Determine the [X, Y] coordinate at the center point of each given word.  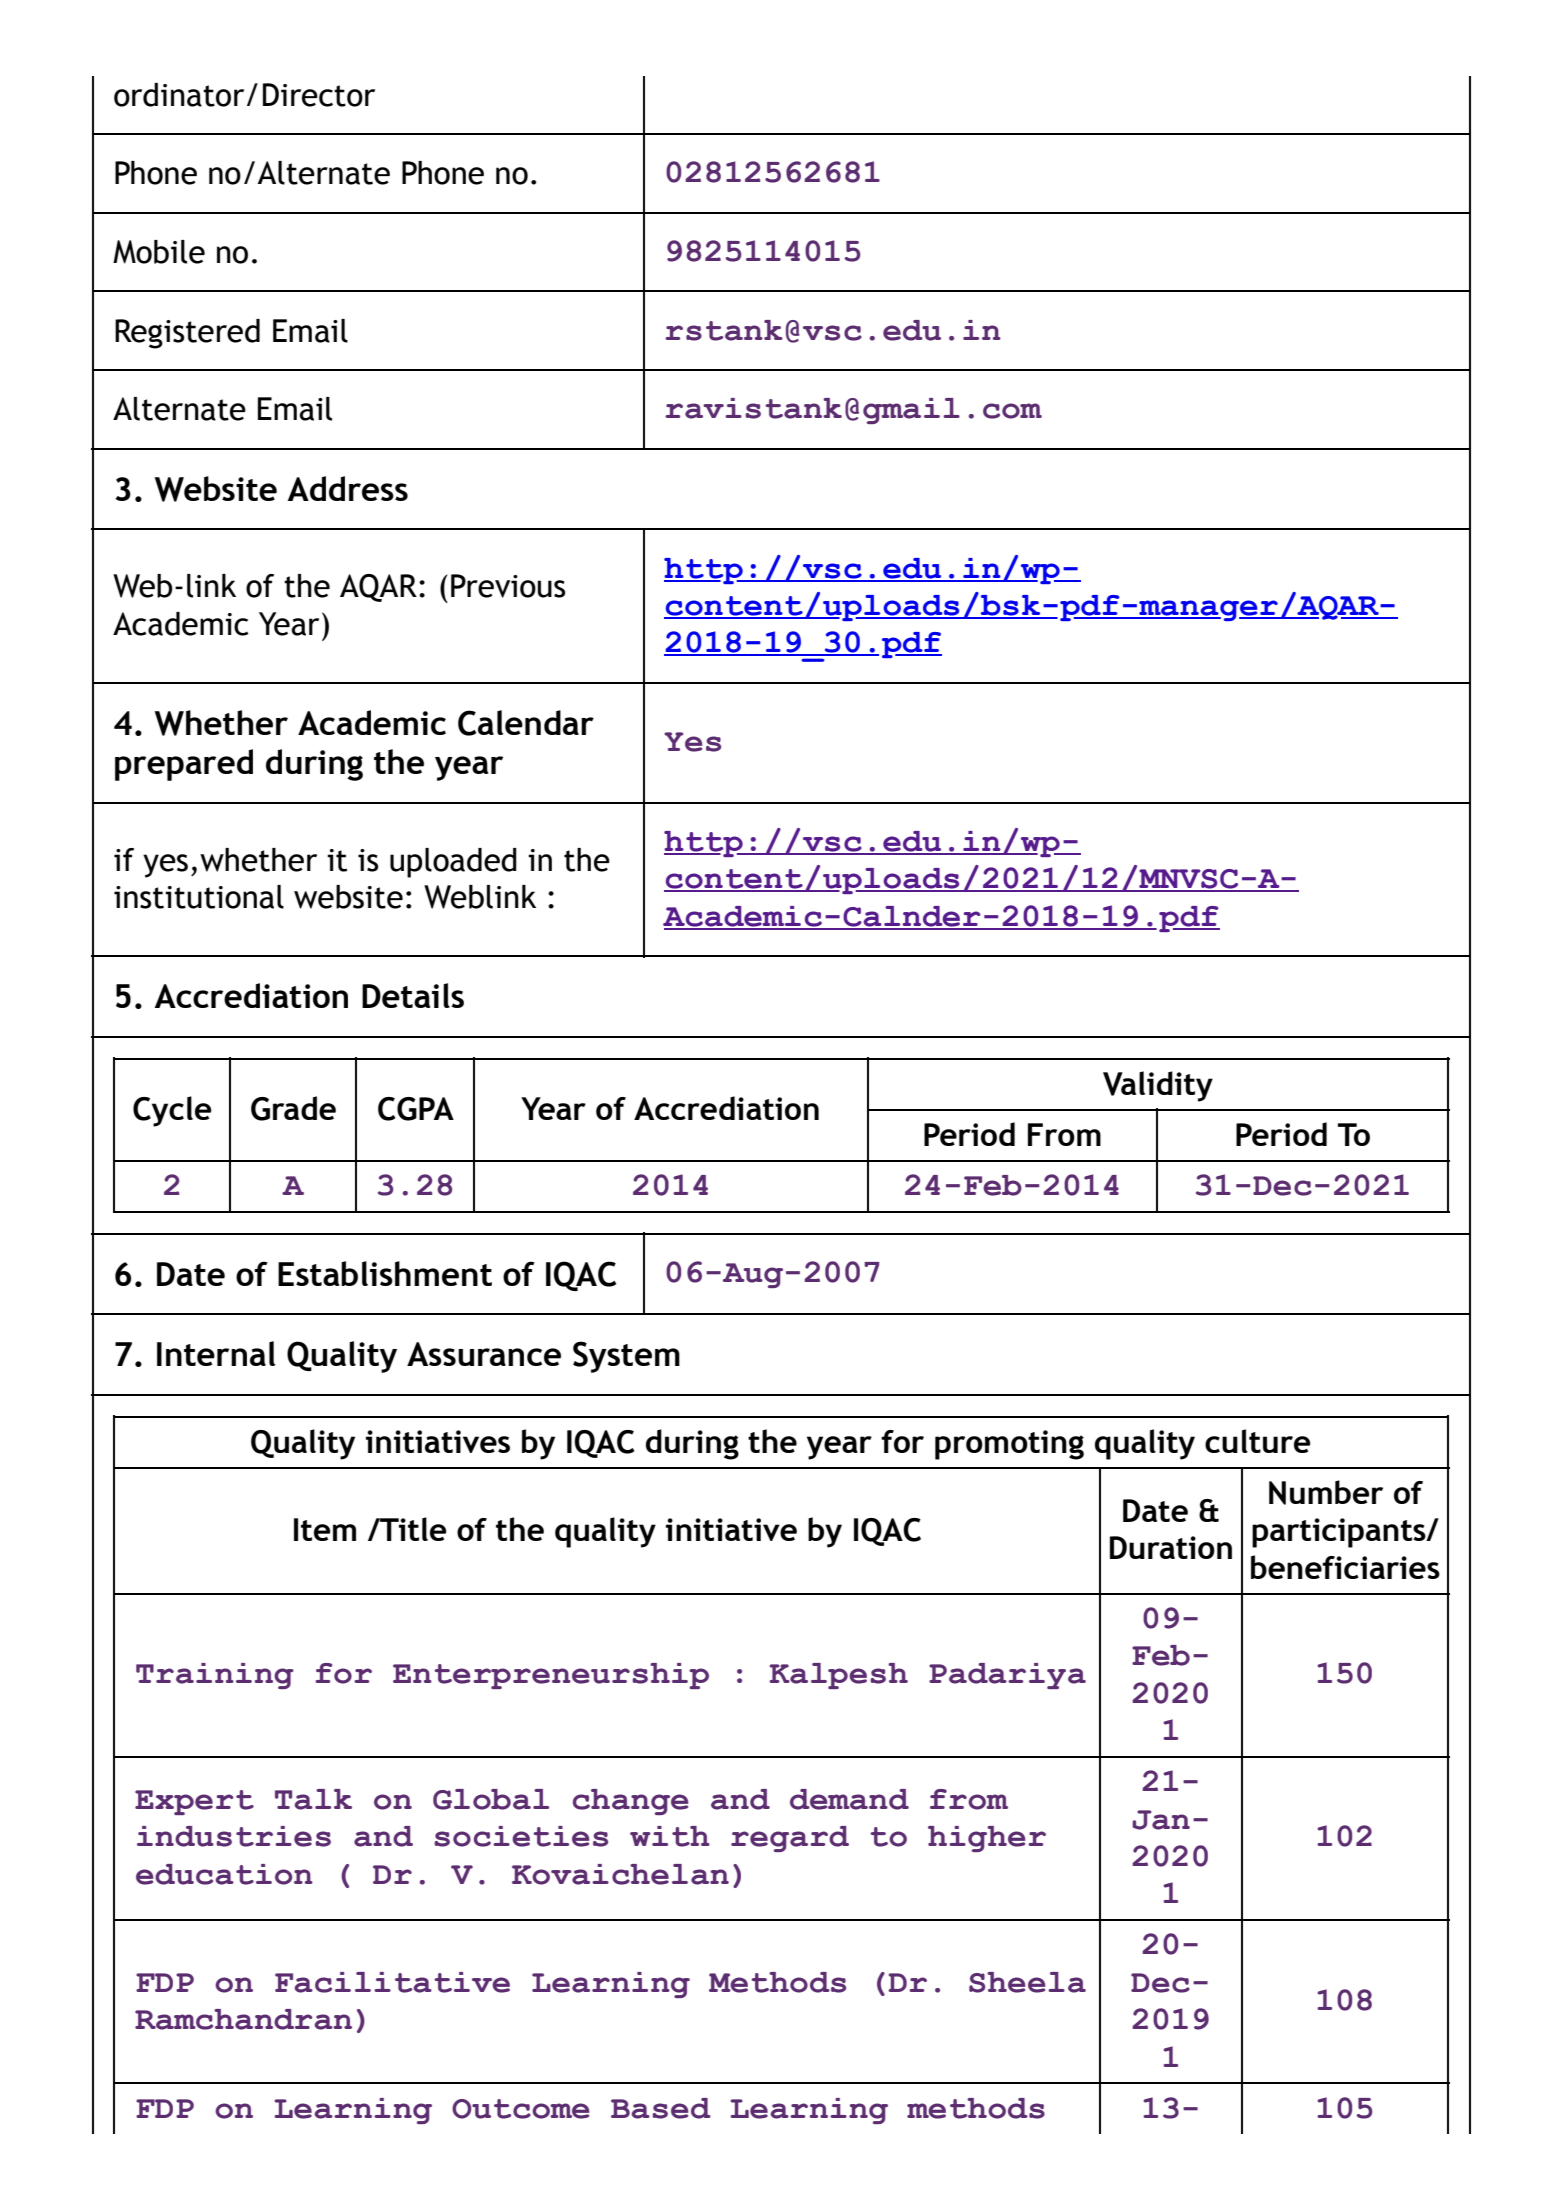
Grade [293, 1108]
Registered [187, 334]
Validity [1158, 1086]
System [626, 1357]
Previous [508, 586]
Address [347, 488]
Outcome [521, 2109]
